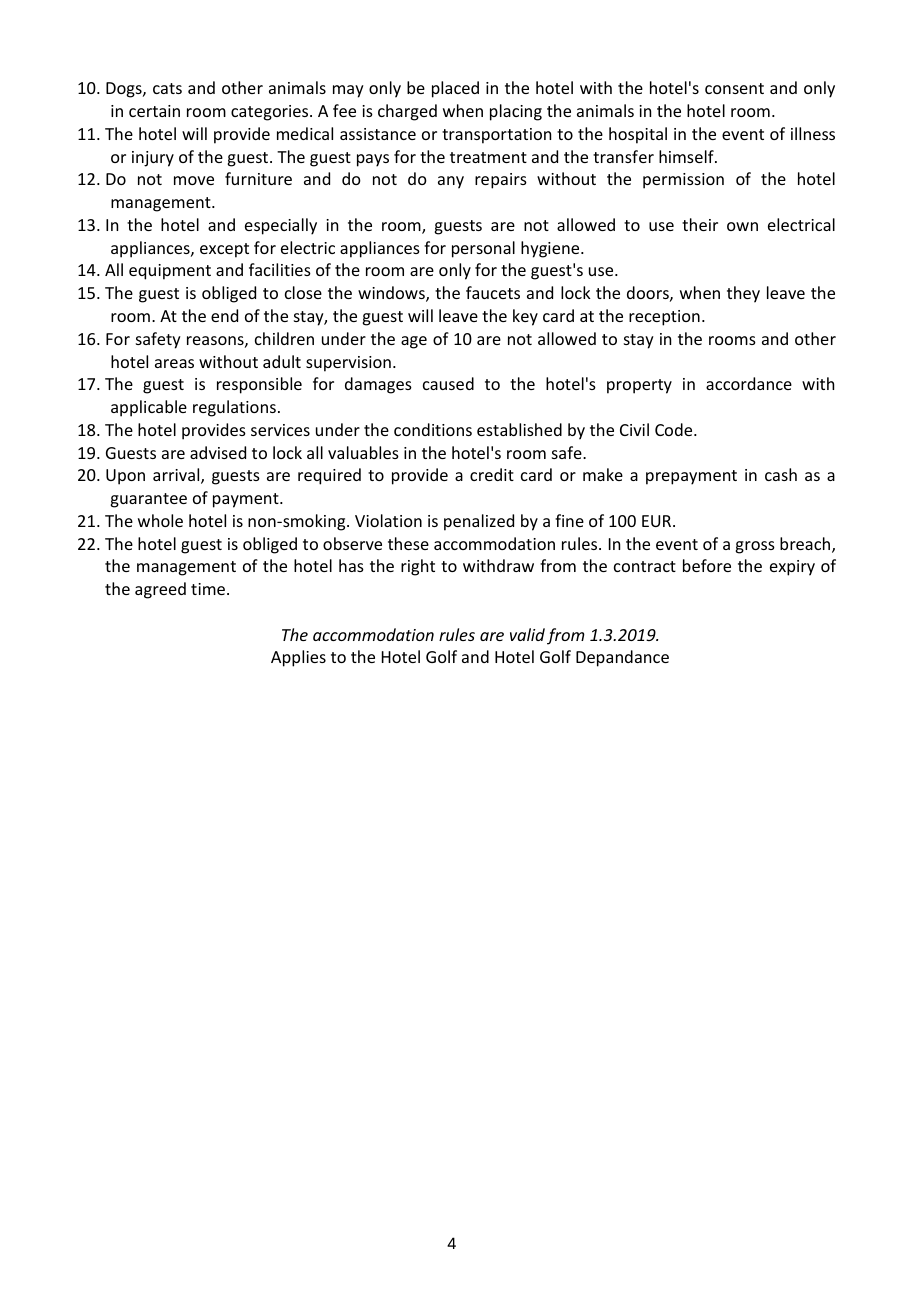 The height and width of the screenshot is (1308, 924). I want to click on areas, so click(174, 363).
